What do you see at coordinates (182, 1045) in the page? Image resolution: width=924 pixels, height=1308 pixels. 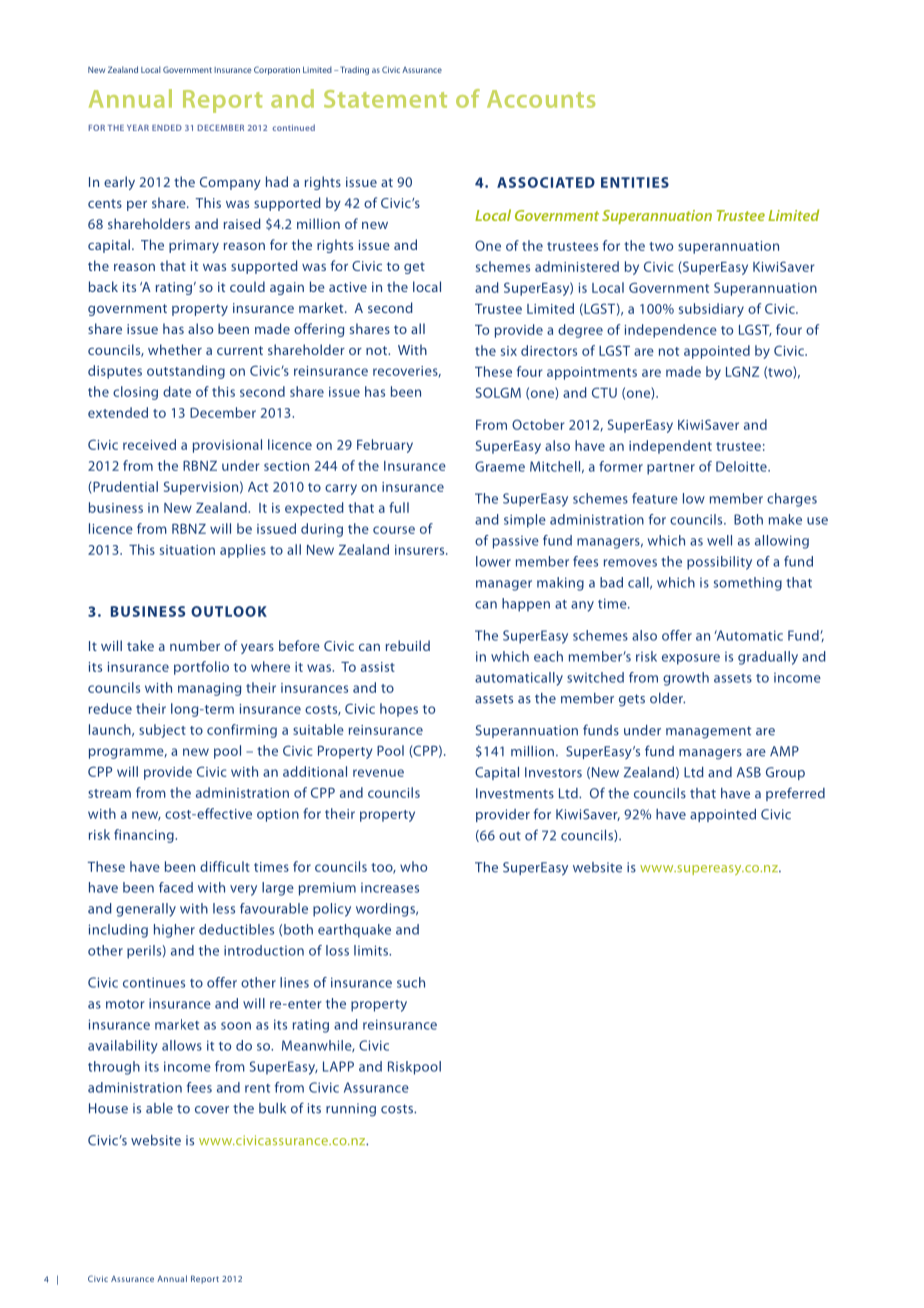 I see `allows` at bounding box center [182, 1045].
